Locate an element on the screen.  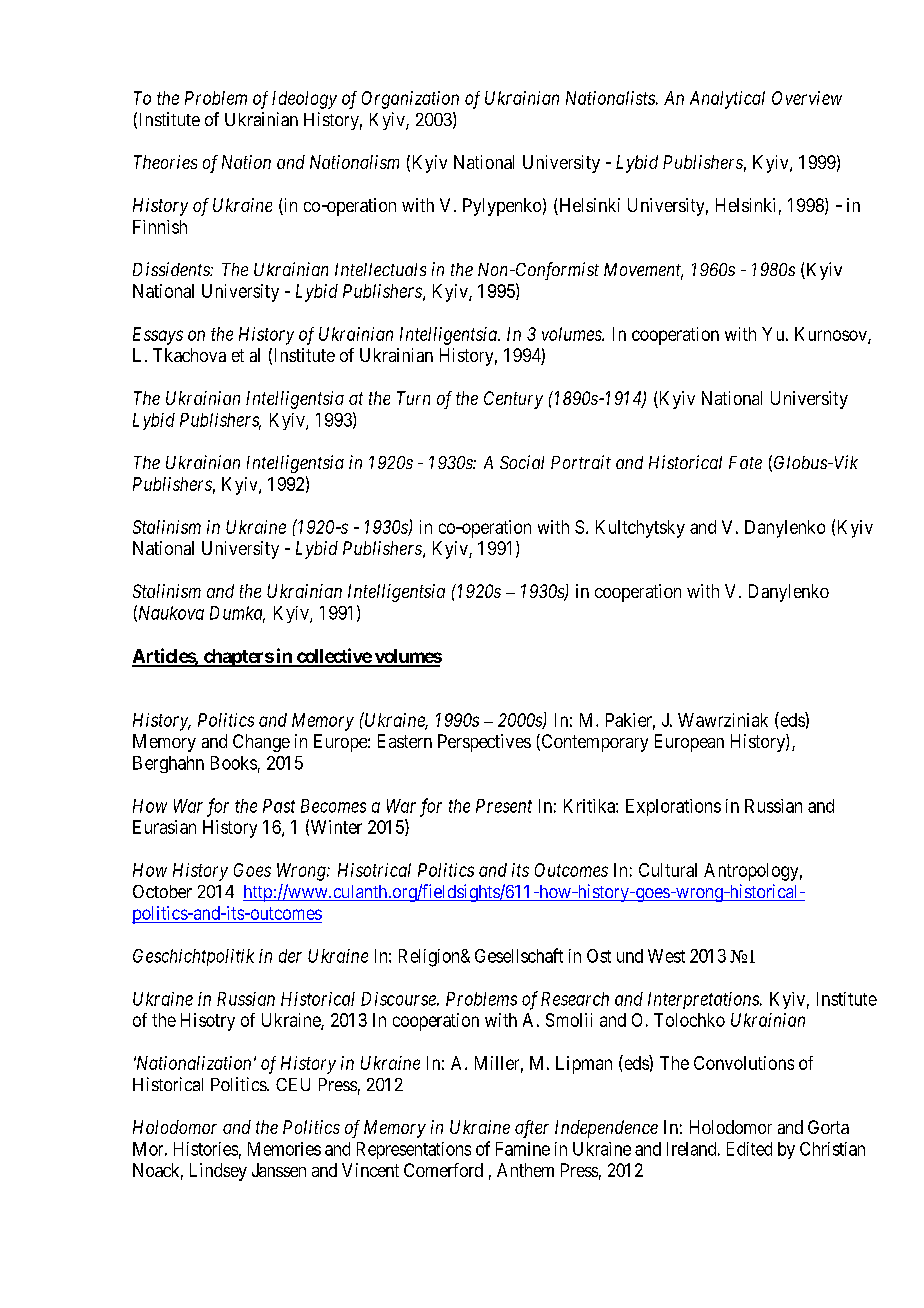
Organization is located at coordinates (410, 100).
